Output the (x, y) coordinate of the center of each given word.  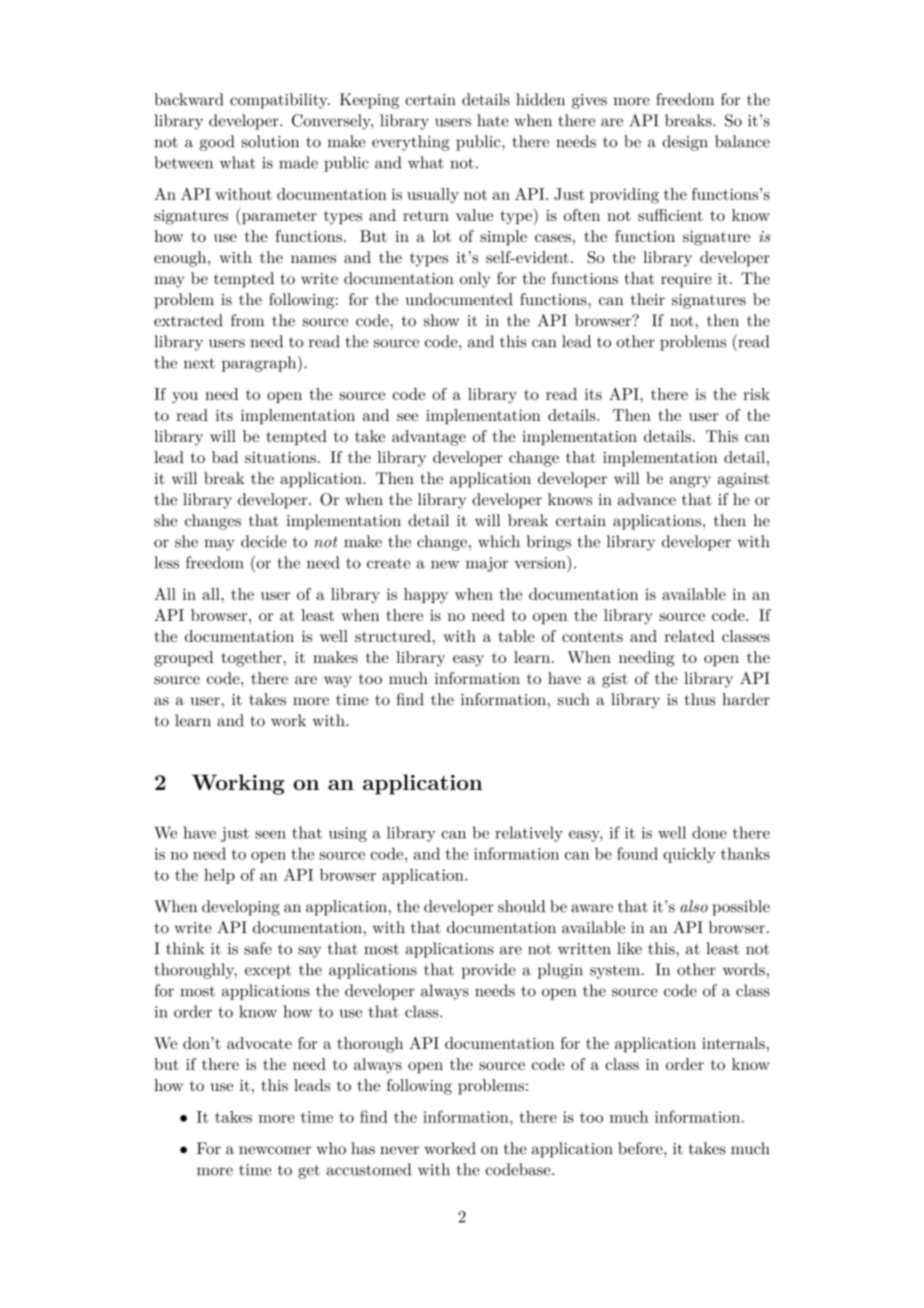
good (217, 143)
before (641, 1148)
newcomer (275, 1150)
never (399, 1150)
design (685, 143)
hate (493, 120)
